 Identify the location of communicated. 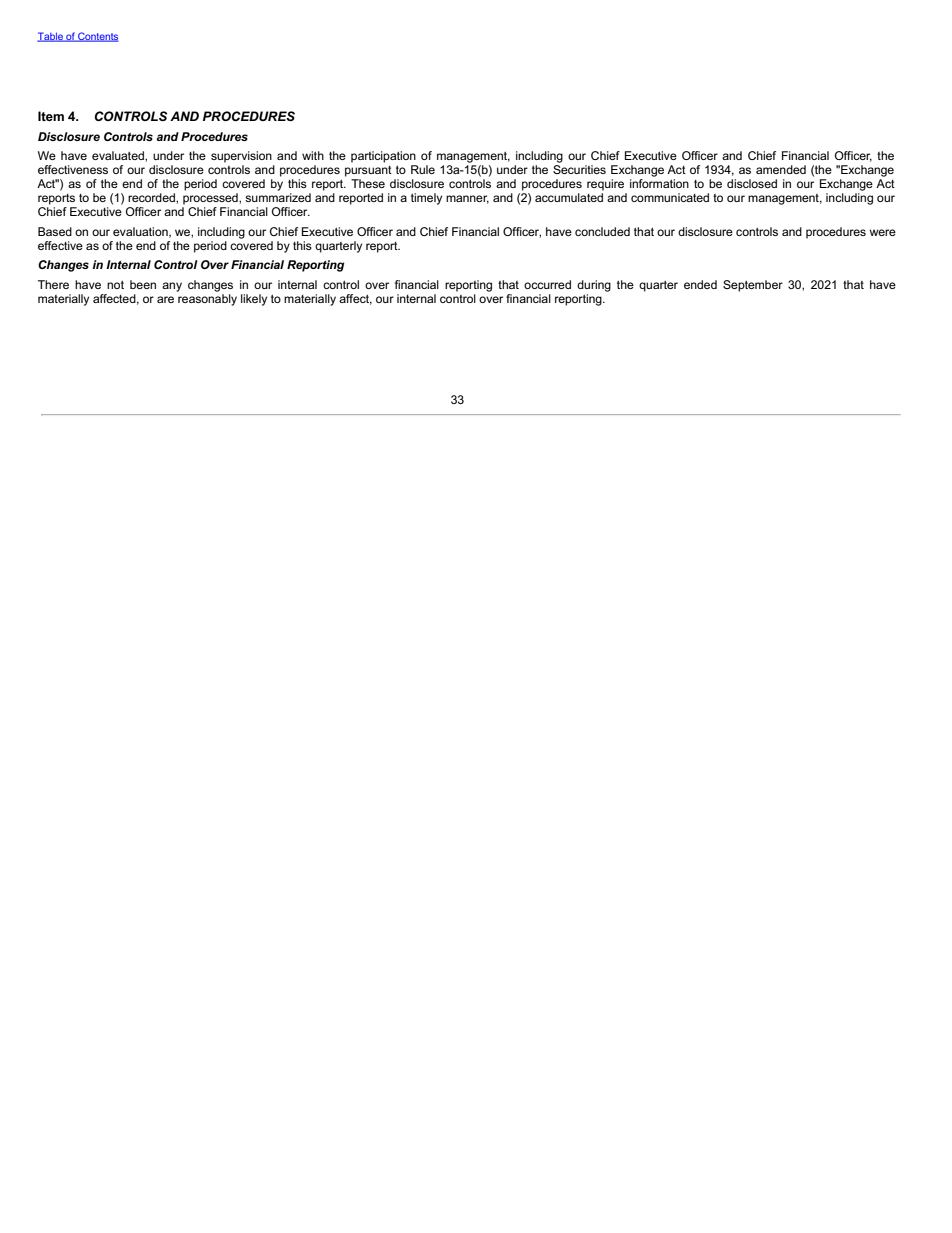
(670, 197).
